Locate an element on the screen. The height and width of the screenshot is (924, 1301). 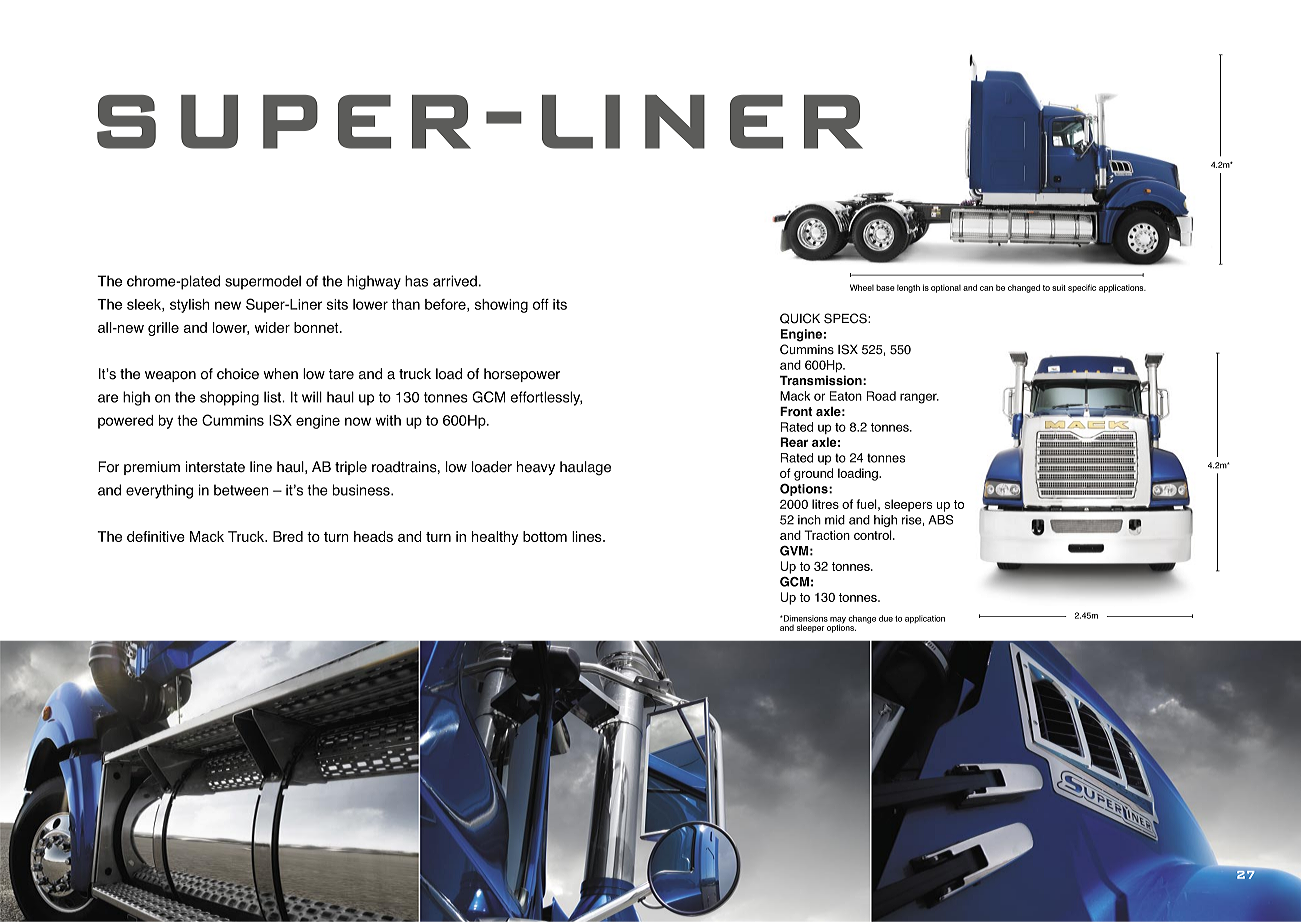
can is located at coordinates (986, 288).
